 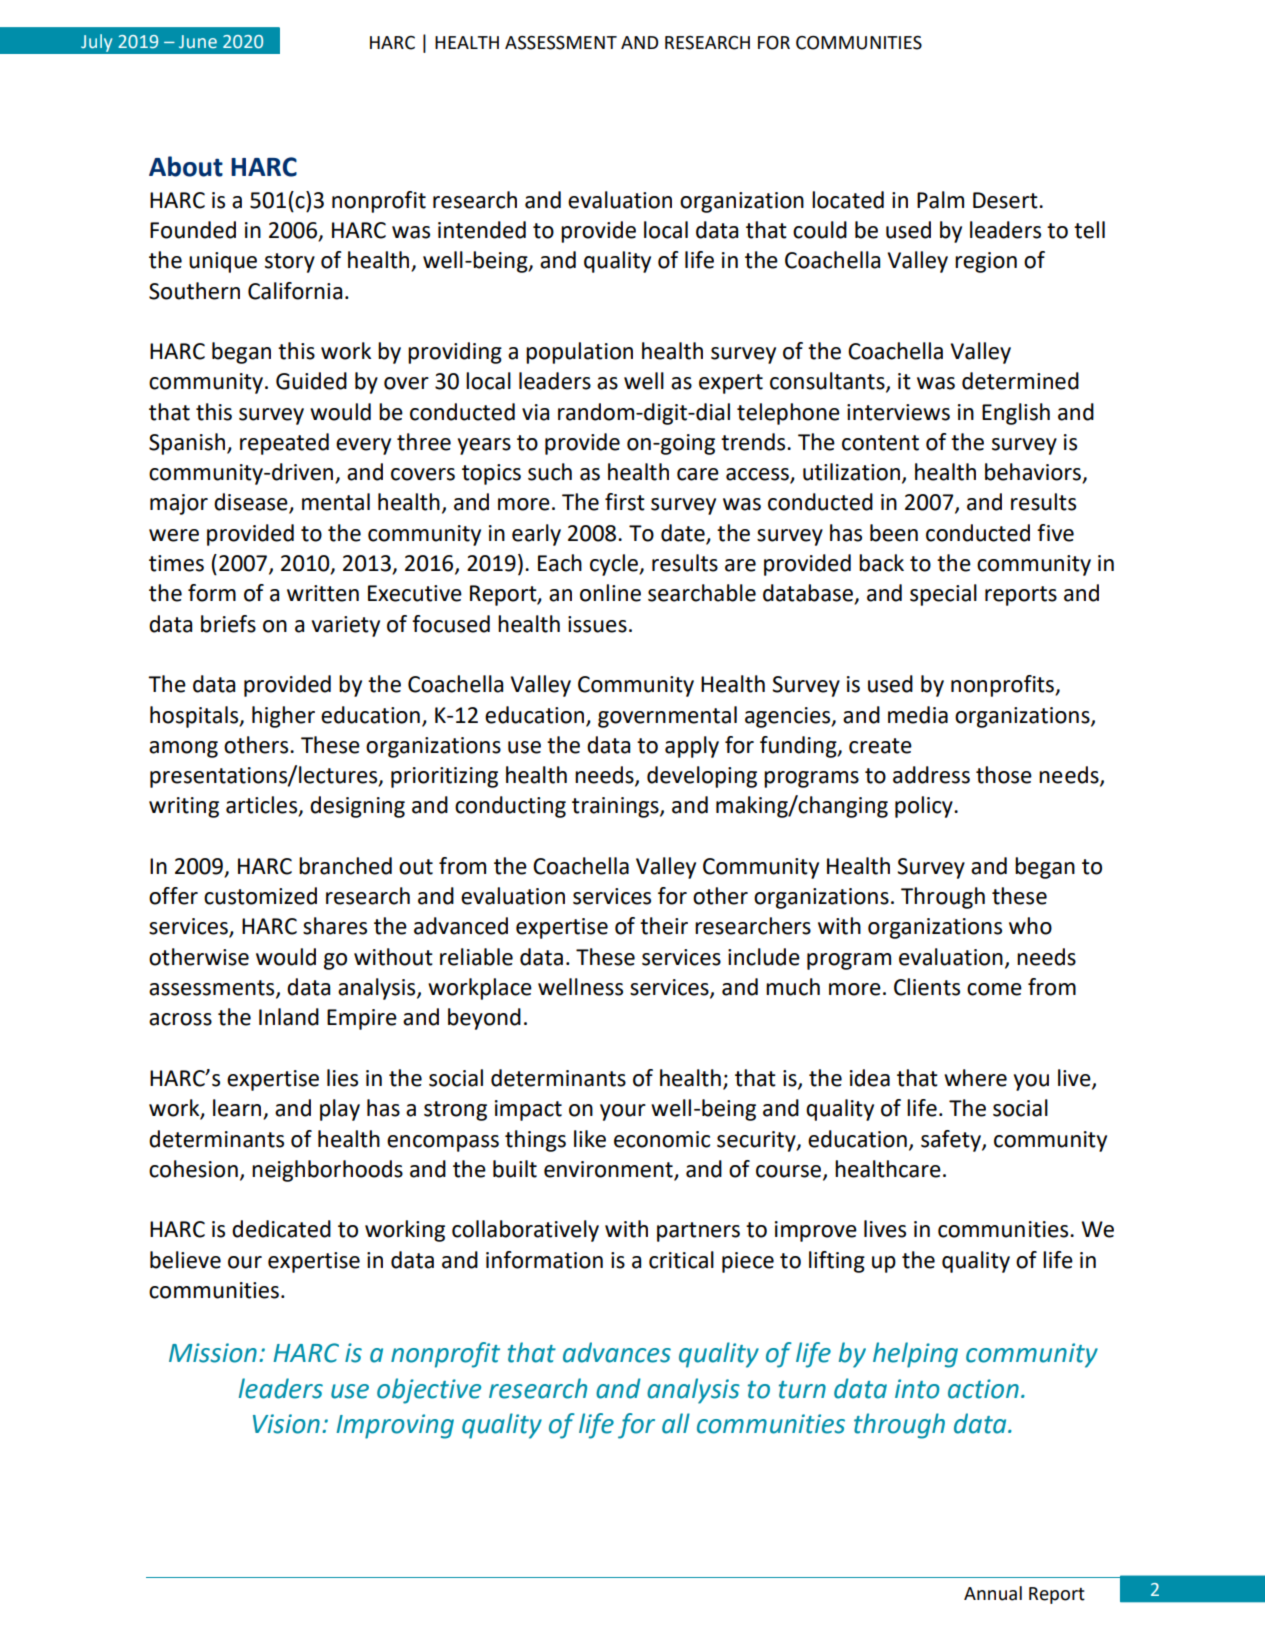 What do you see at coordinates (608, 1169) in the page?
I see `environment` at bounding box center [608, 1169].
